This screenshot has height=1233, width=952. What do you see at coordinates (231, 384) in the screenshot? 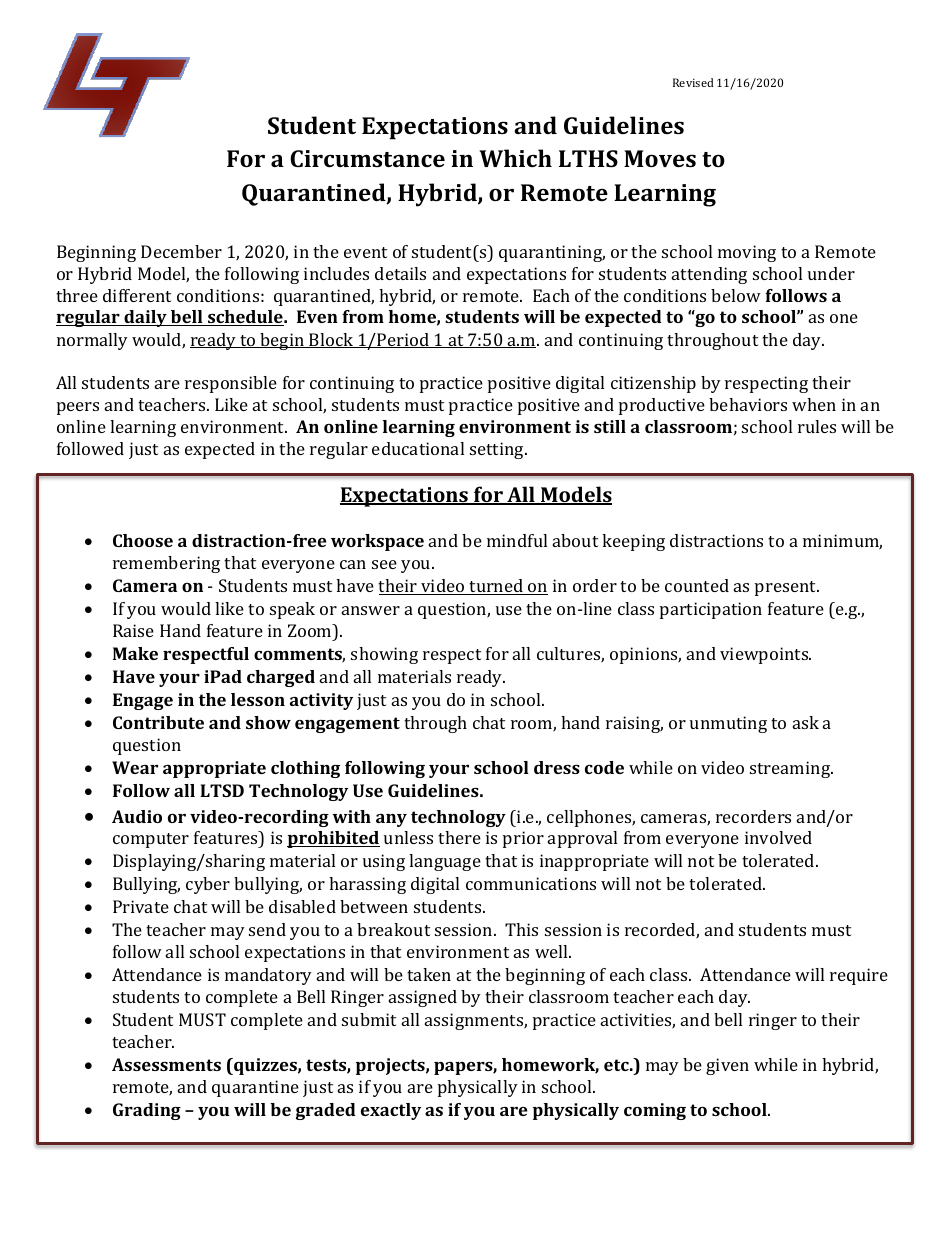
I see `responsible` at bounding box center [231, 384].
